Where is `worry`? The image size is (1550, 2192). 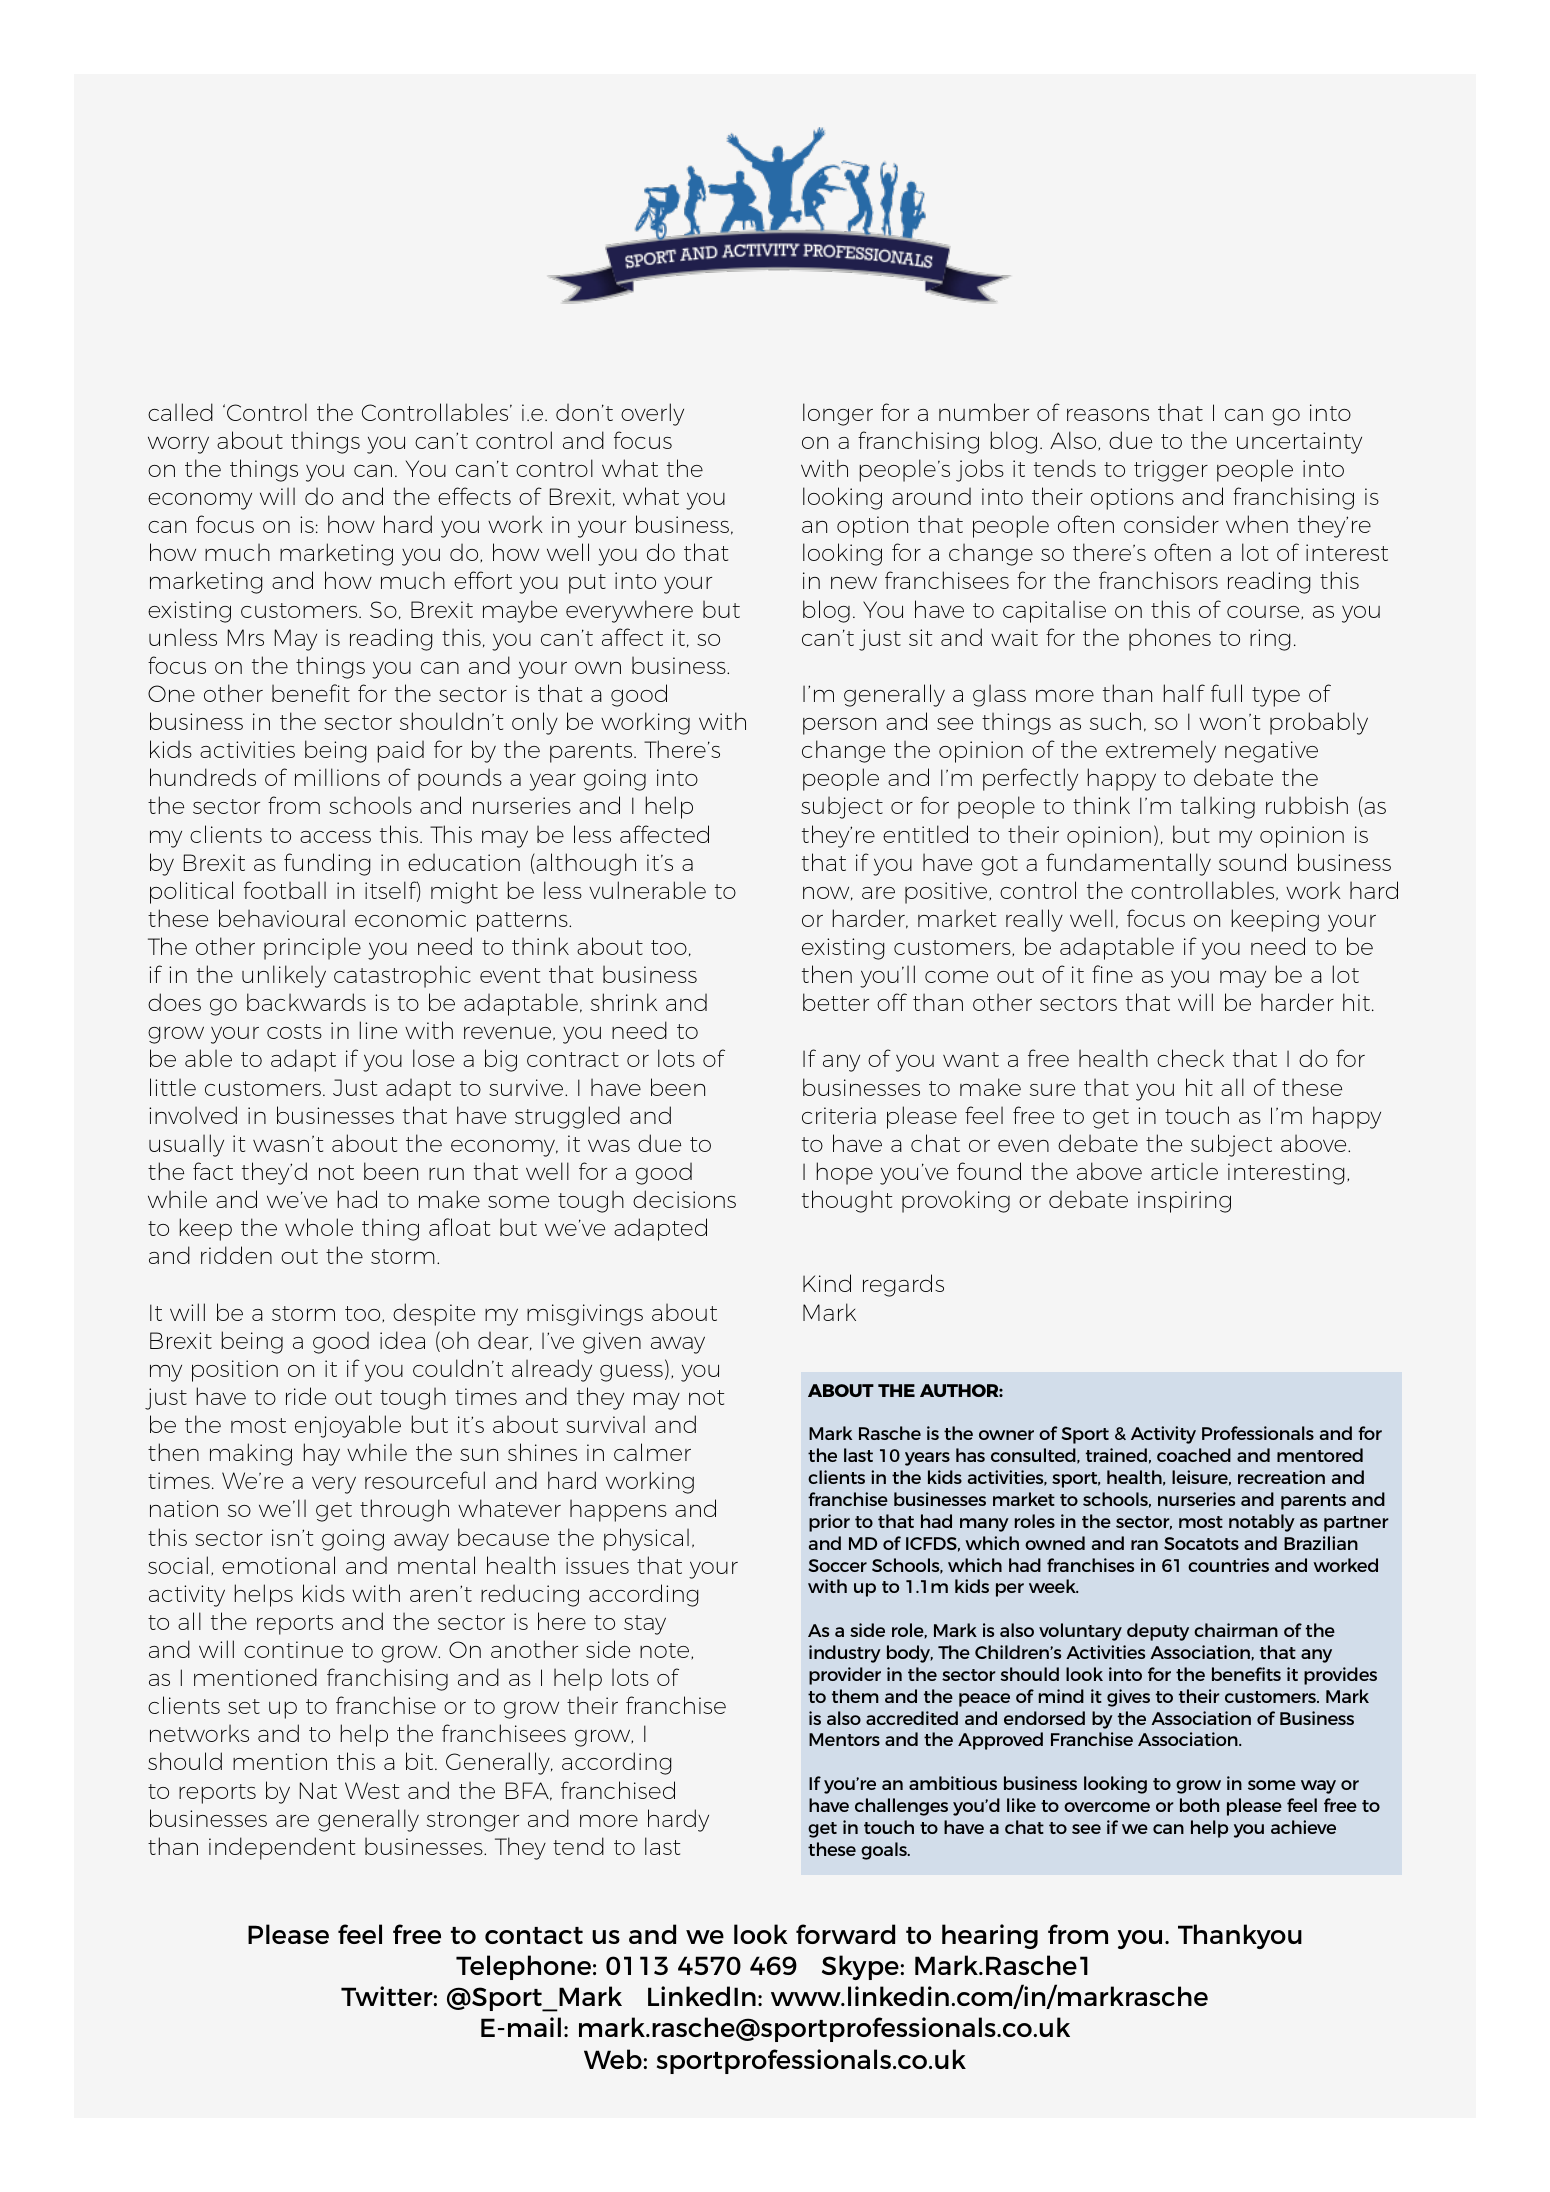 worry is located at coordinates (178, 445).
